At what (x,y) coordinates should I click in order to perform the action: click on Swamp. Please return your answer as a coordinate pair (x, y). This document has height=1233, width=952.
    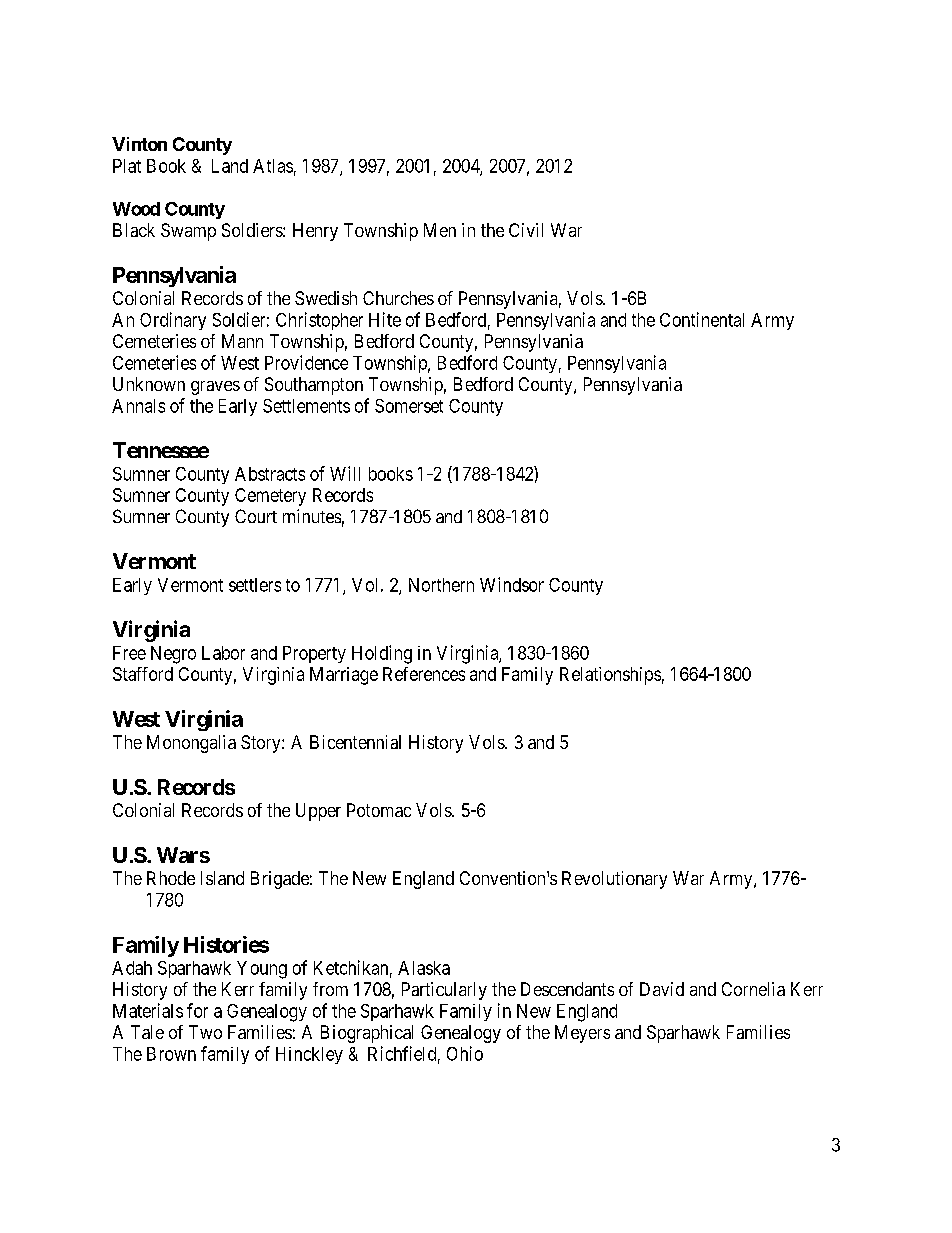
    Looking at the image, I should click on (188, 232).
